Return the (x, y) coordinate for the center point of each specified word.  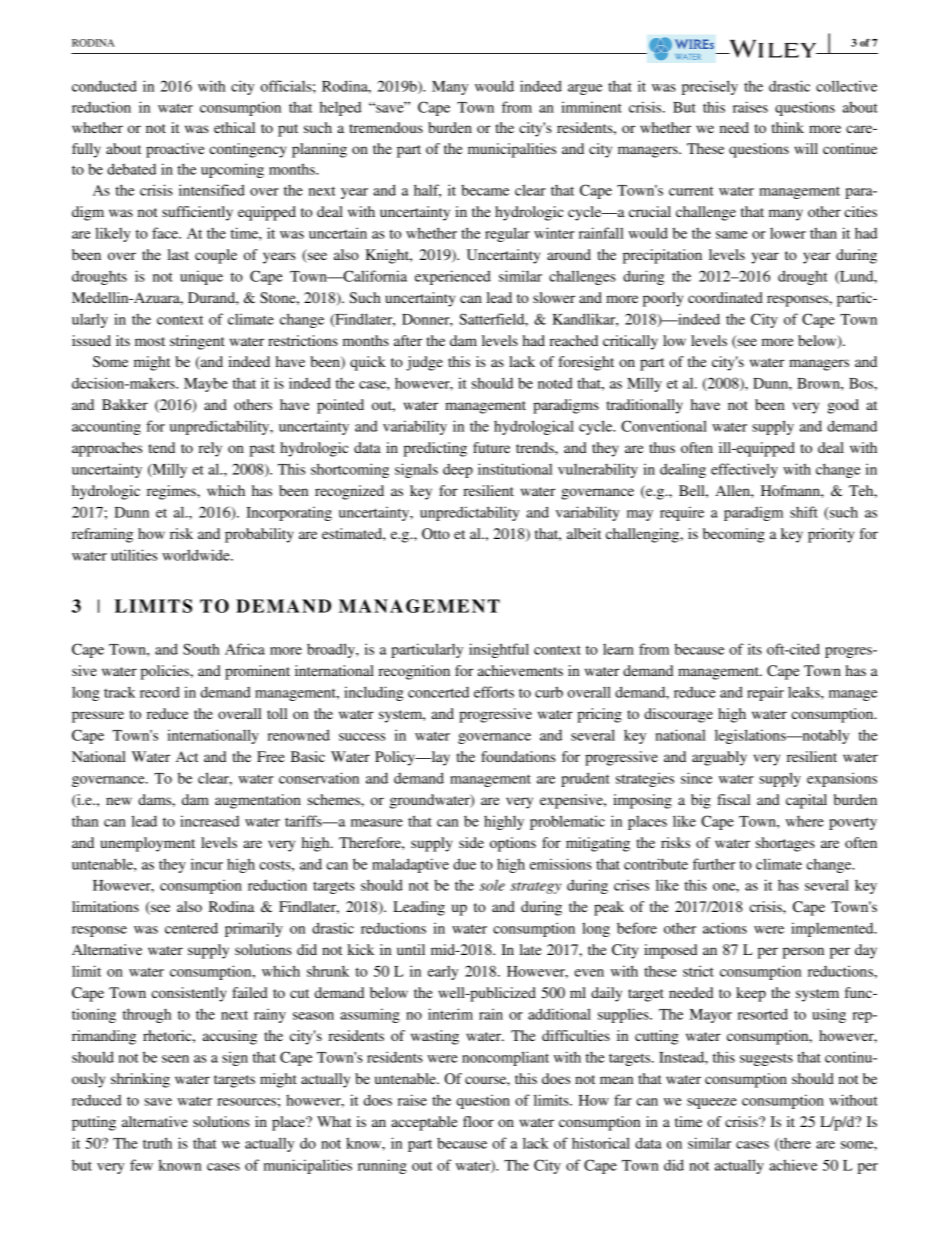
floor (478, 1121)
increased (209, 821)
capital (806, 801)
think (788, 127)
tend (161, 447)
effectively (744, 470)
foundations (518, 756)
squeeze (712, 1103)
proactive (175, 150)
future (491, 447)
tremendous (386, 127)
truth (157, 1143)
